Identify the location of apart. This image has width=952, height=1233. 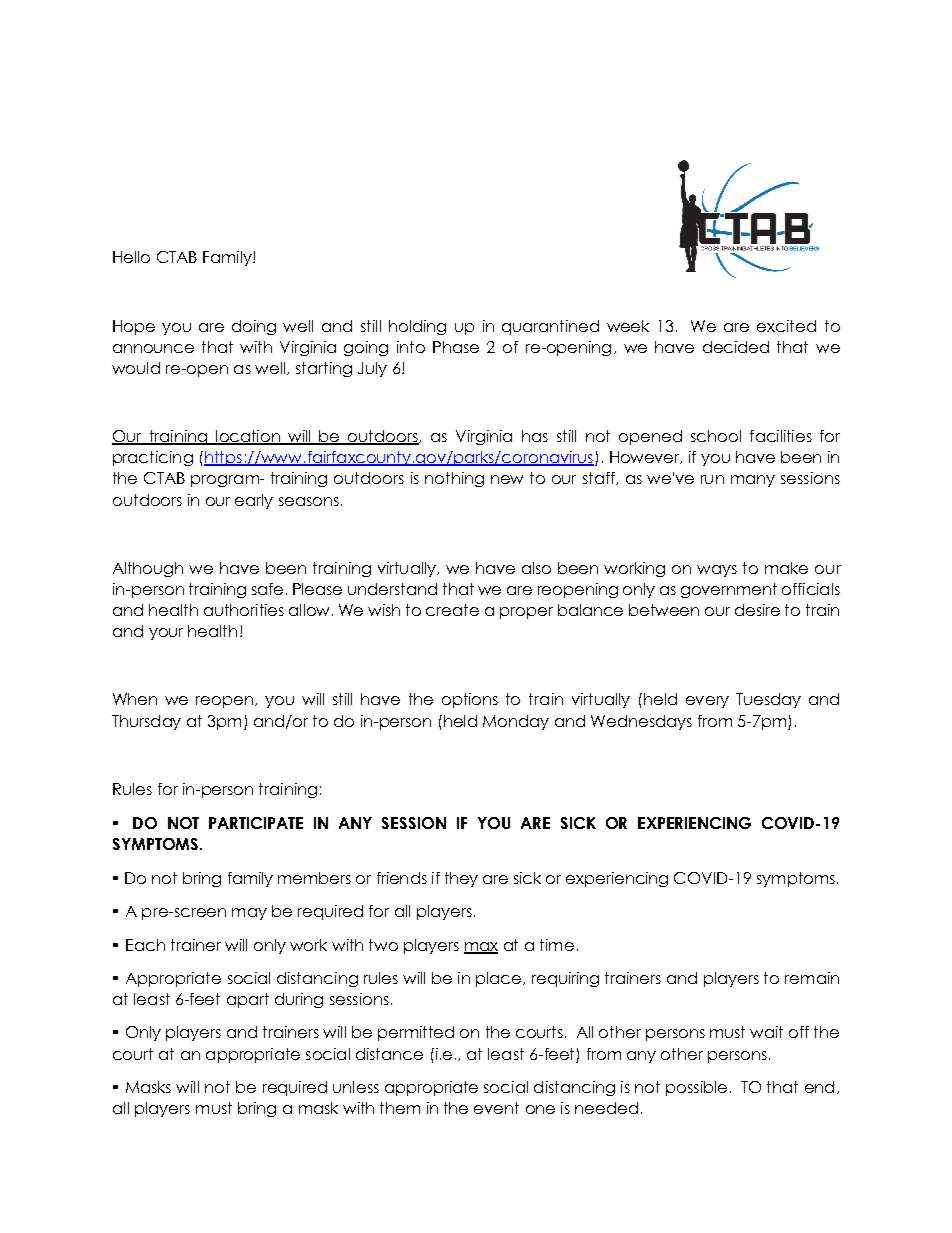
(248, 1000).
